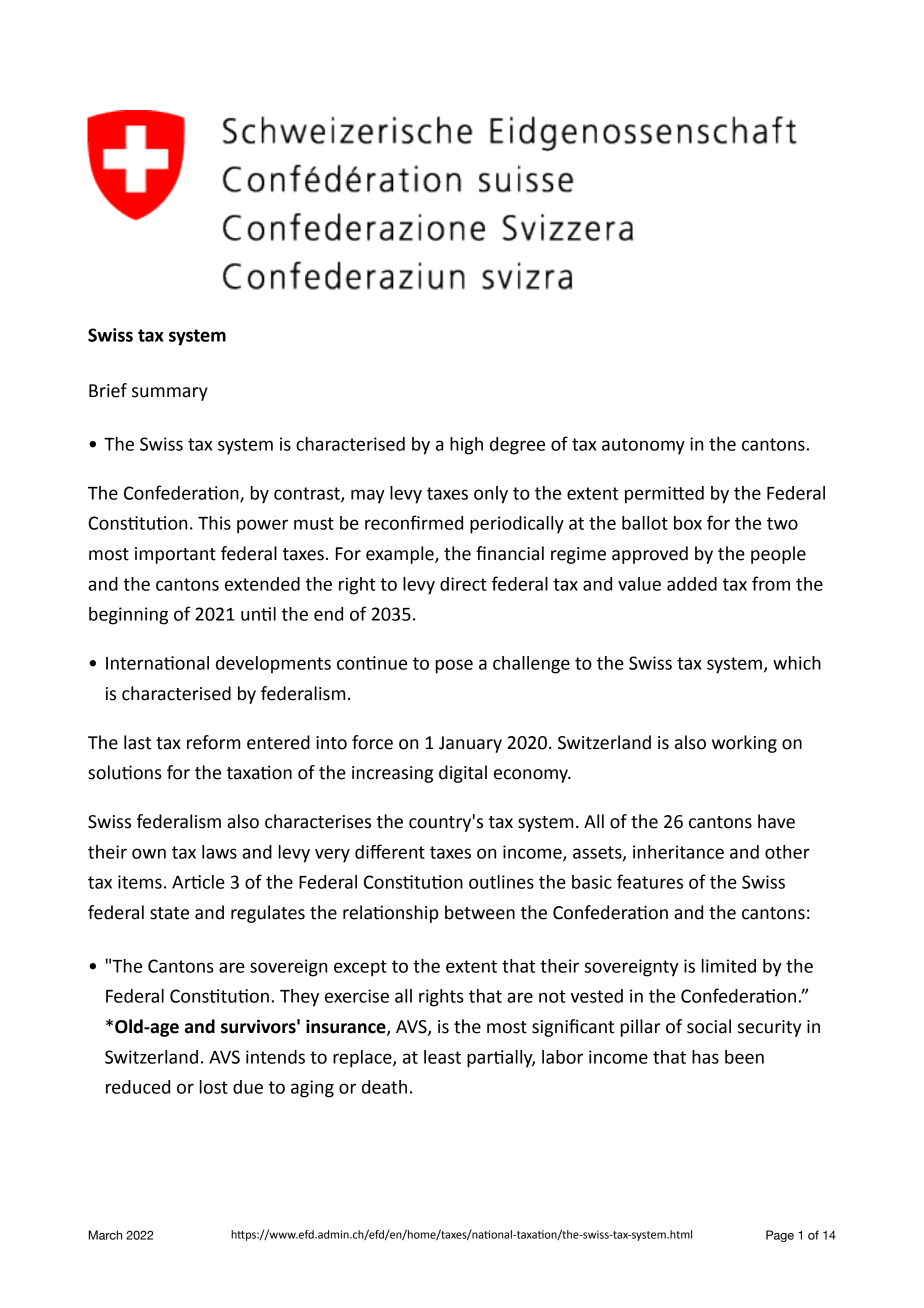 This screenshot has width=924, height=1308. What do you see at coordinates (729, 966) in the screenshot?
I see `limited` at bounding box center [729, 966].
